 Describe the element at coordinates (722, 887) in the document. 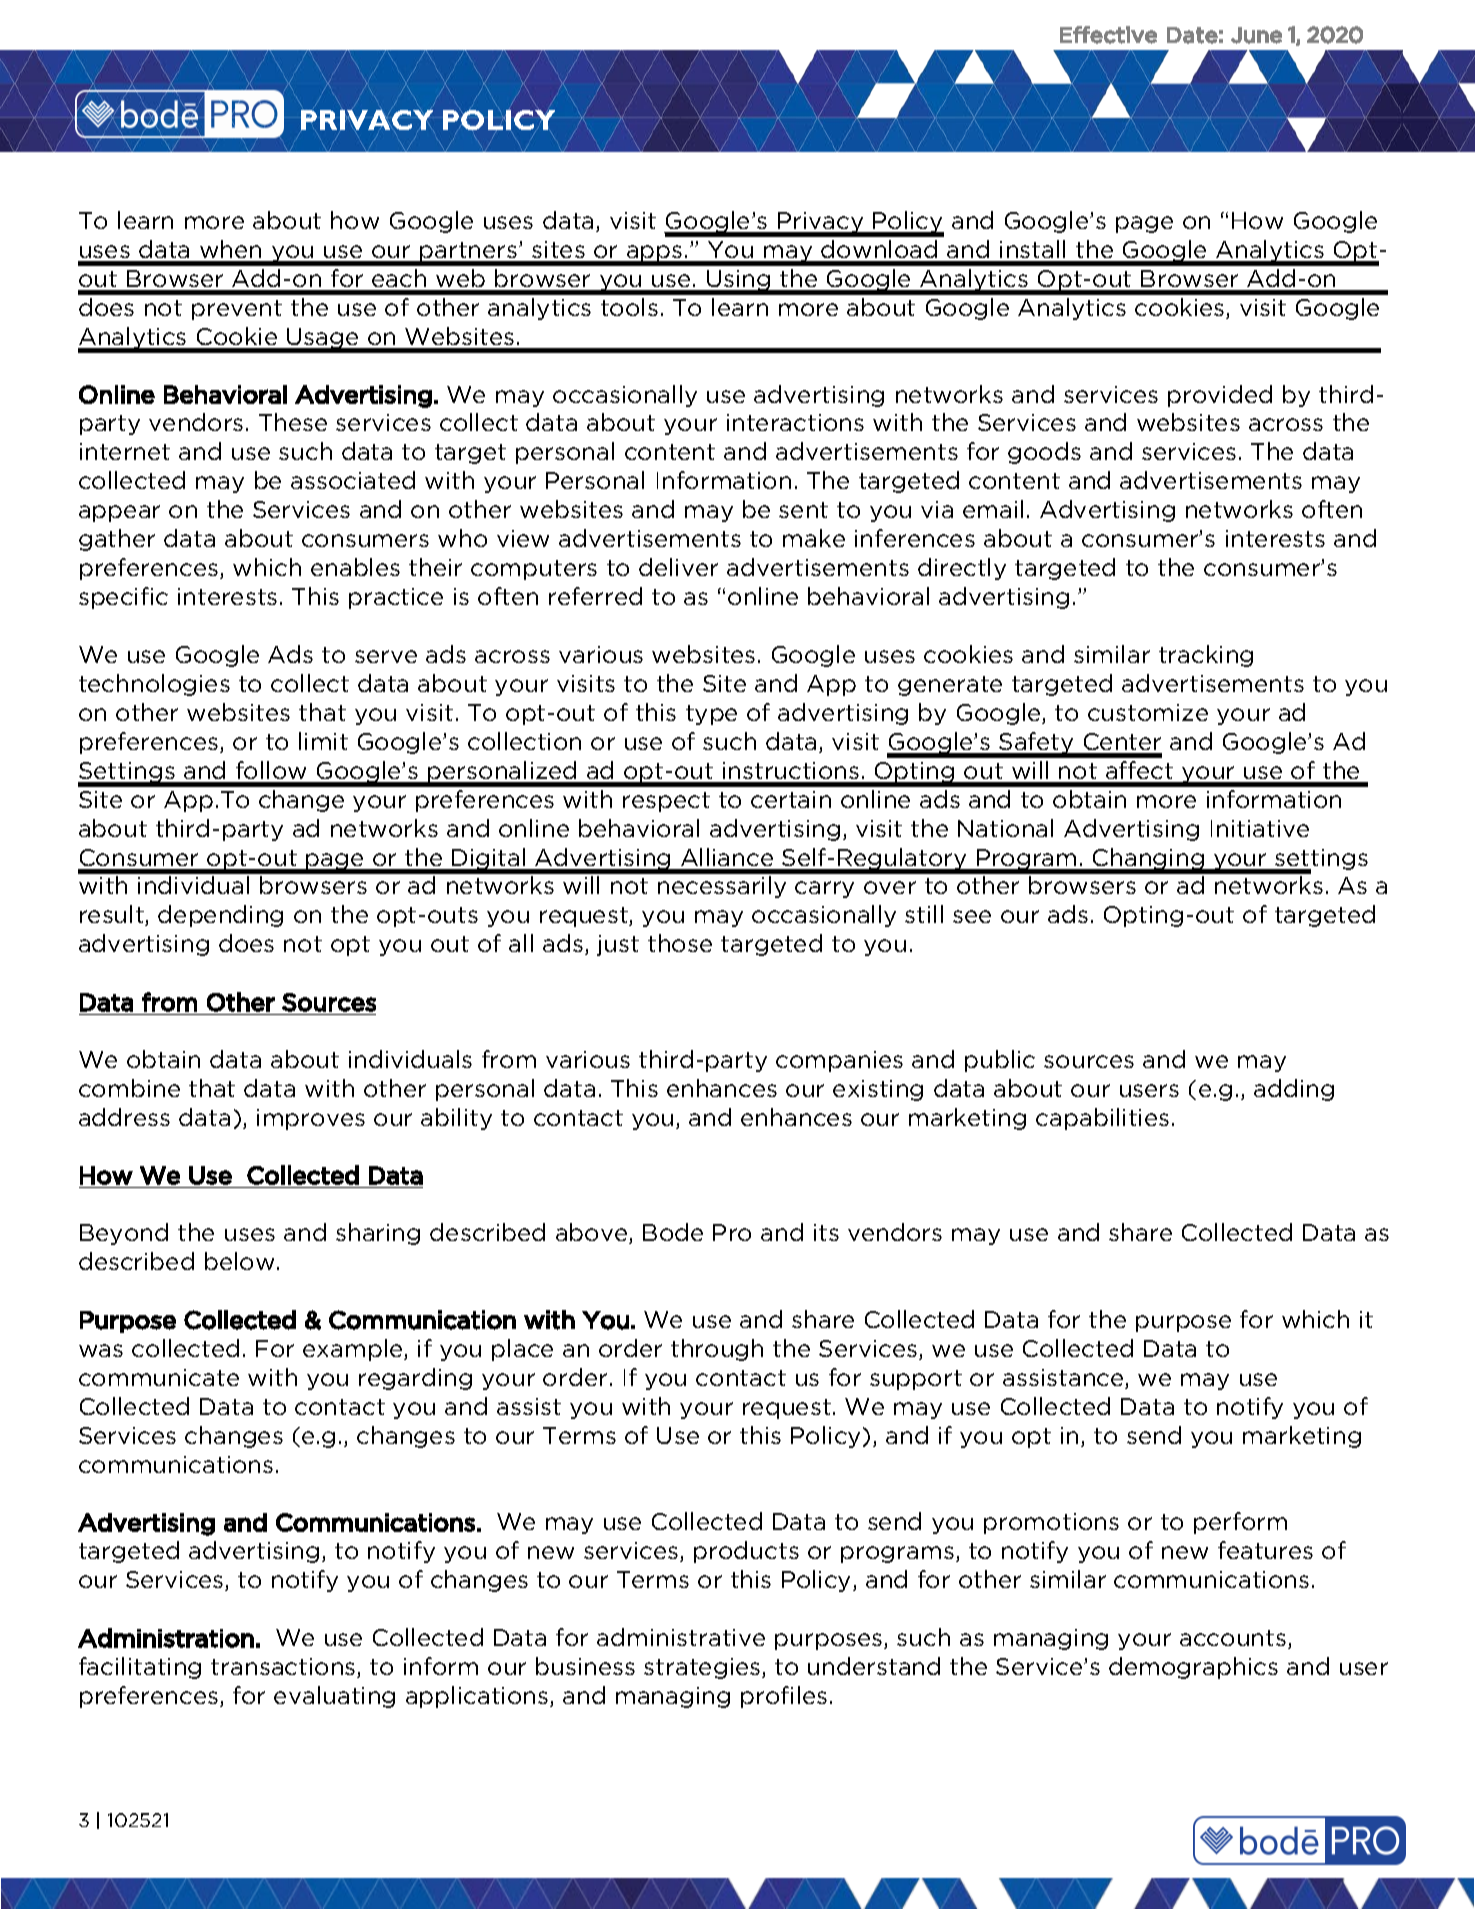

I see `necessarily` at that location.
